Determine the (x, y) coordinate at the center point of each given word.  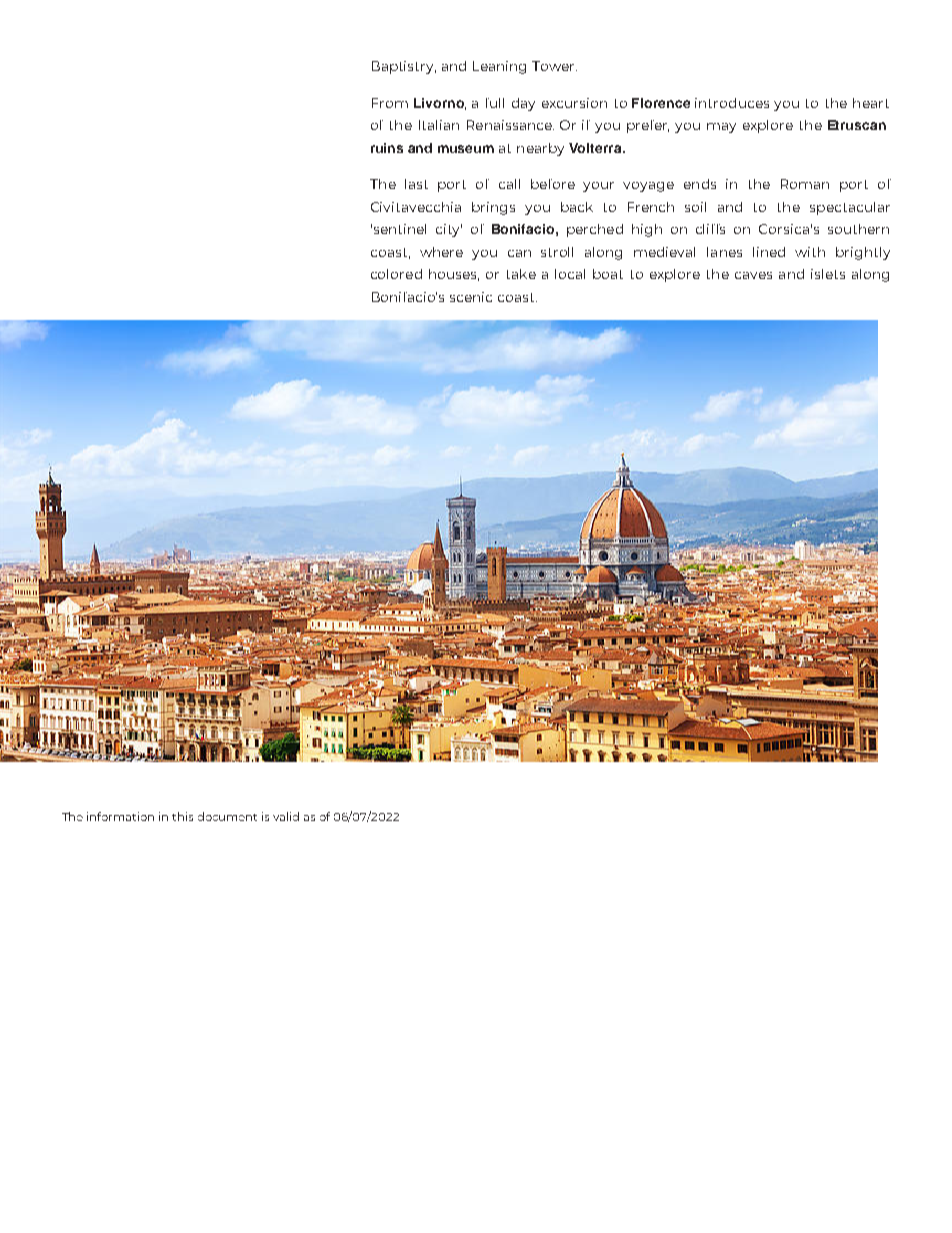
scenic (471, 297)
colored (396, 274)
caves (753, 275)
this (182, 816)
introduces (732, 103)
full (495, 103)
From (390, 103)
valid (286, 816)
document (227, 816)
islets (828, 274)
